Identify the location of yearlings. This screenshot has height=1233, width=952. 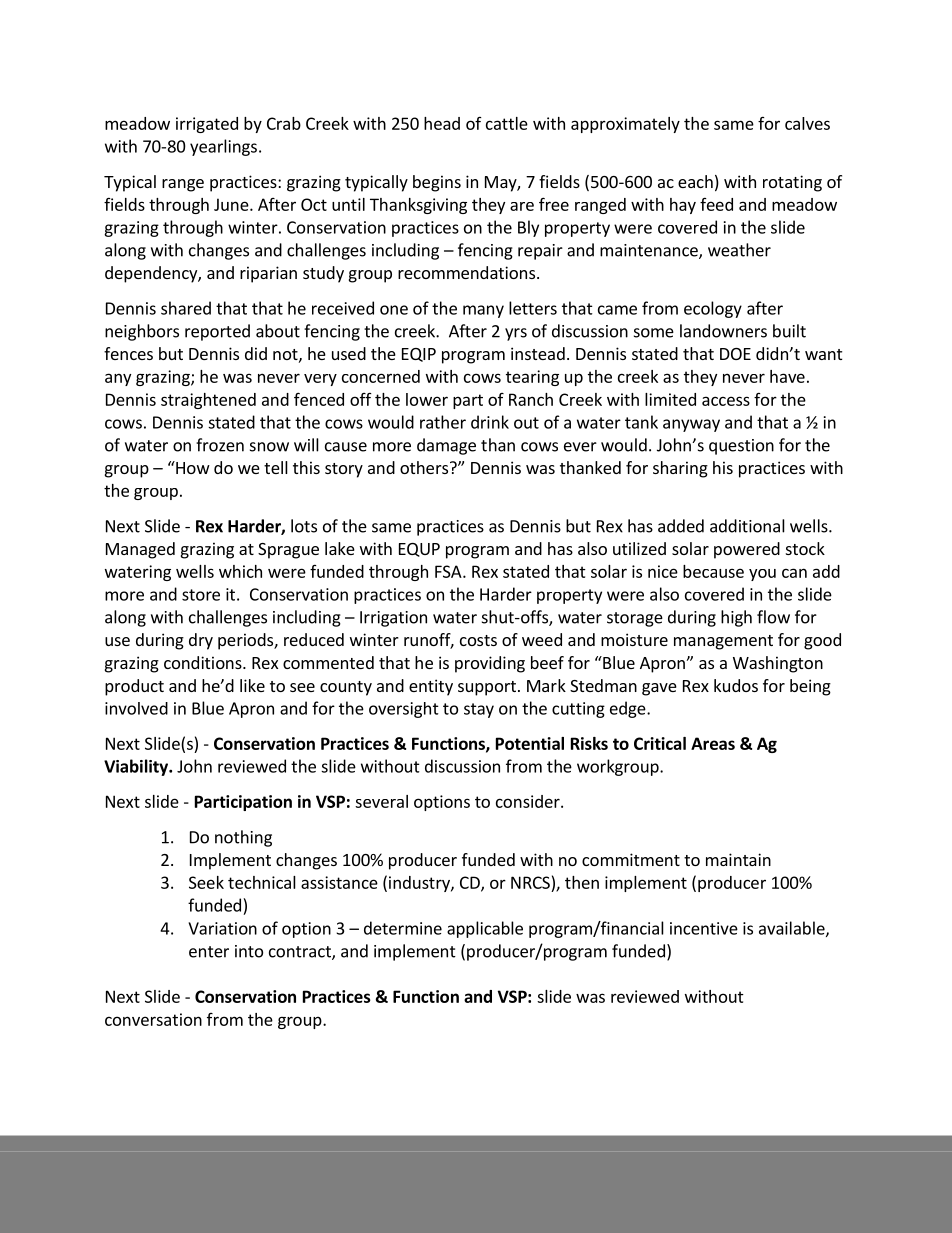
(223, 147).
